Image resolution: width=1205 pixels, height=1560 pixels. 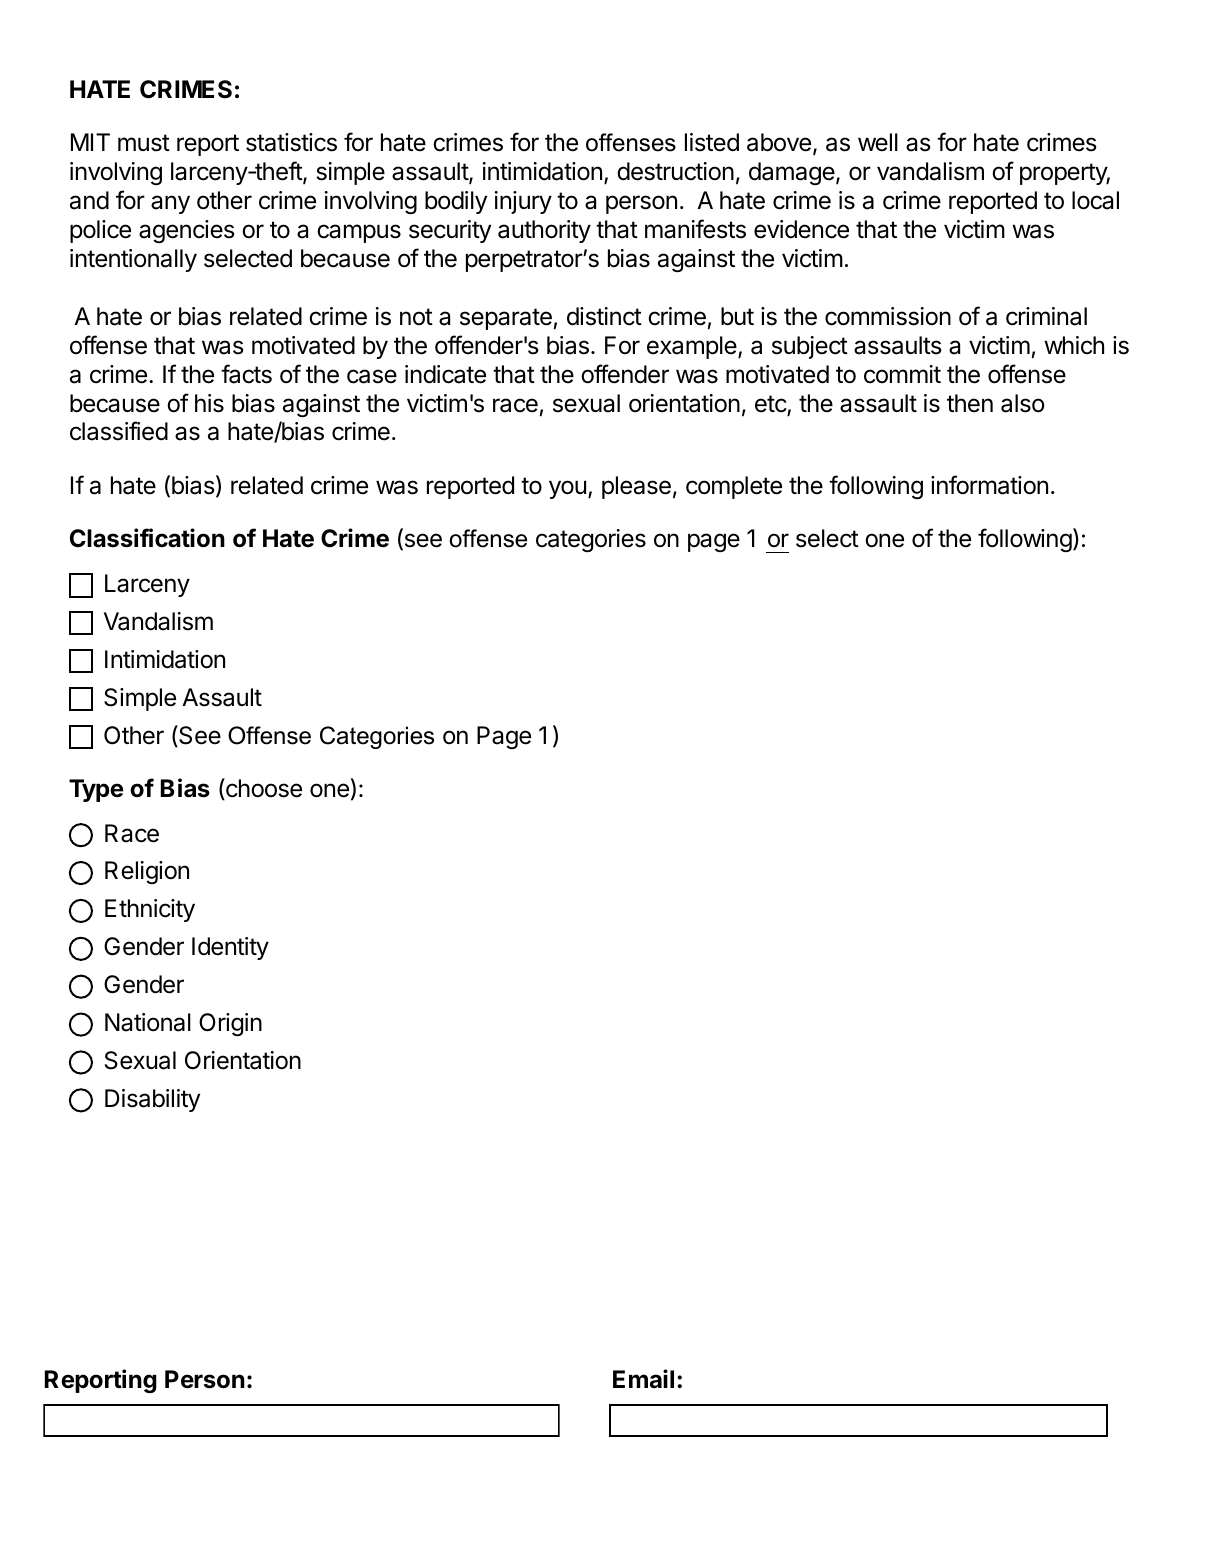 What do you see at coordinates (636, 487) in the image?
I see `please` at bounding box center [636, 487].
